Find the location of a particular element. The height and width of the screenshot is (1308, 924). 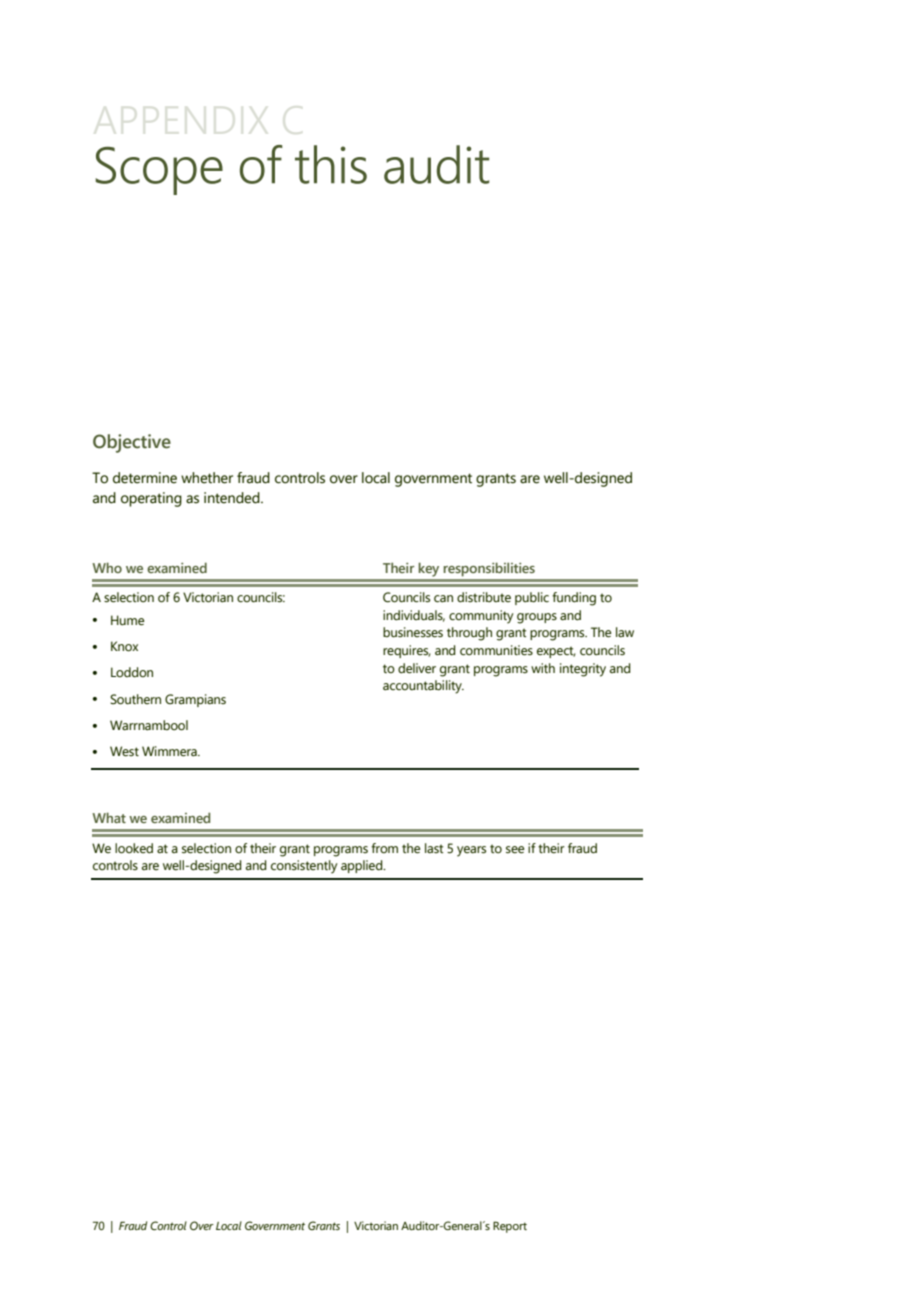

this is located at coordinates (331, 164).
